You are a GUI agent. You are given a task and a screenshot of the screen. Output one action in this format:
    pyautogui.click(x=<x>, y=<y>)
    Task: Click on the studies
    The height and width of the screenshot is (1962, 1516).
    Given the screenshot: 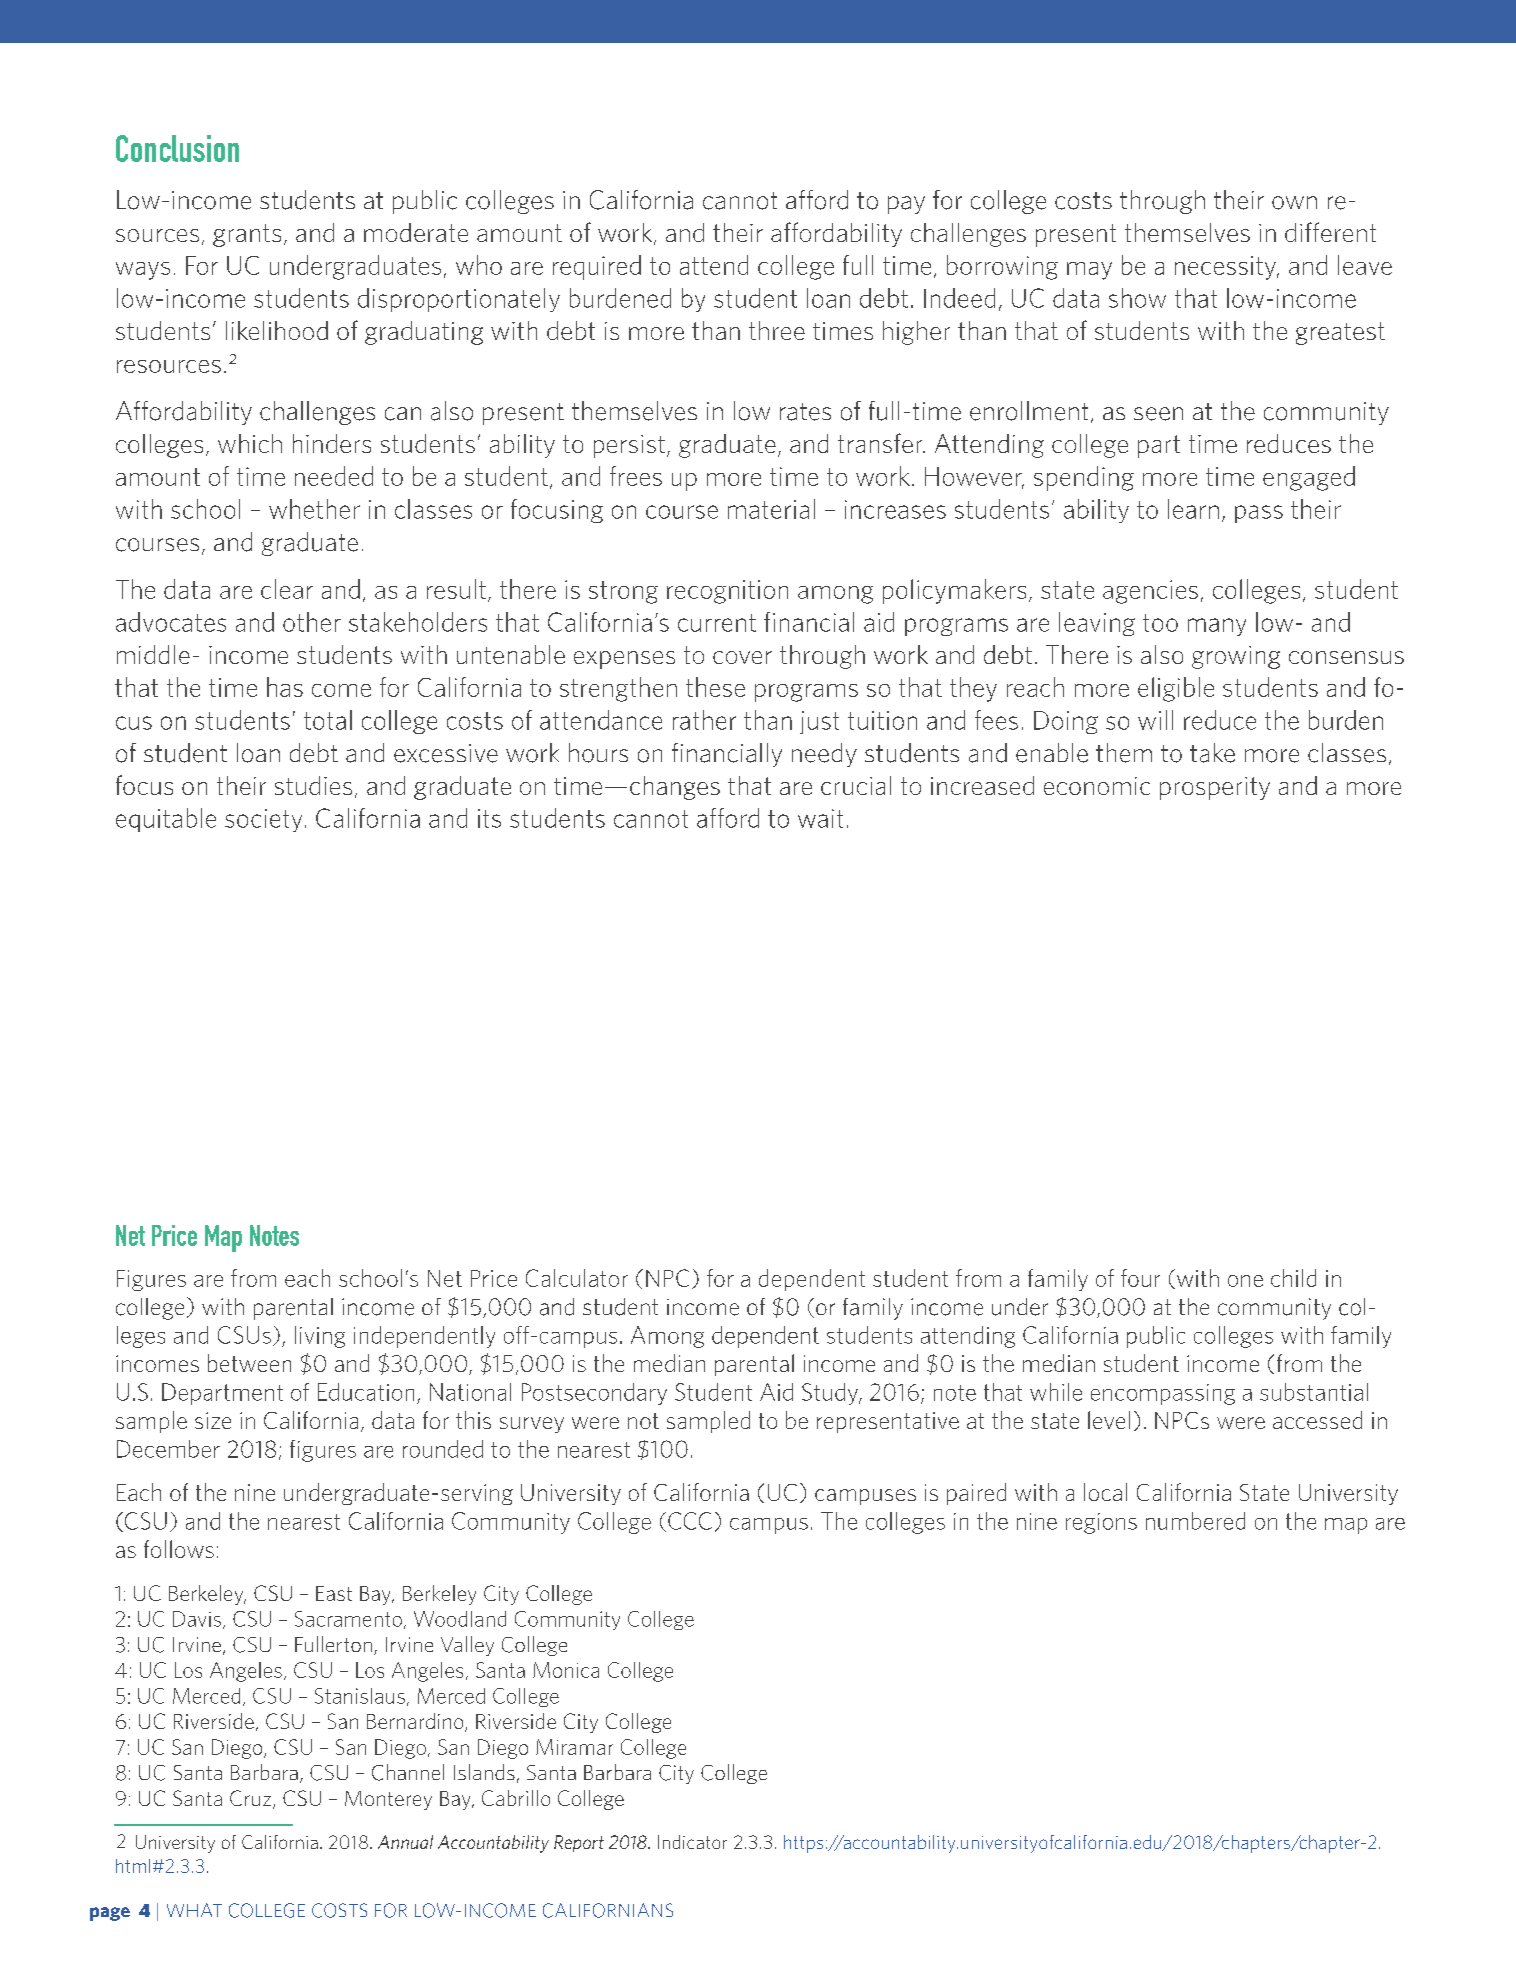 What is the action you would take?
    pyautogui.click(x=313, y=785)
